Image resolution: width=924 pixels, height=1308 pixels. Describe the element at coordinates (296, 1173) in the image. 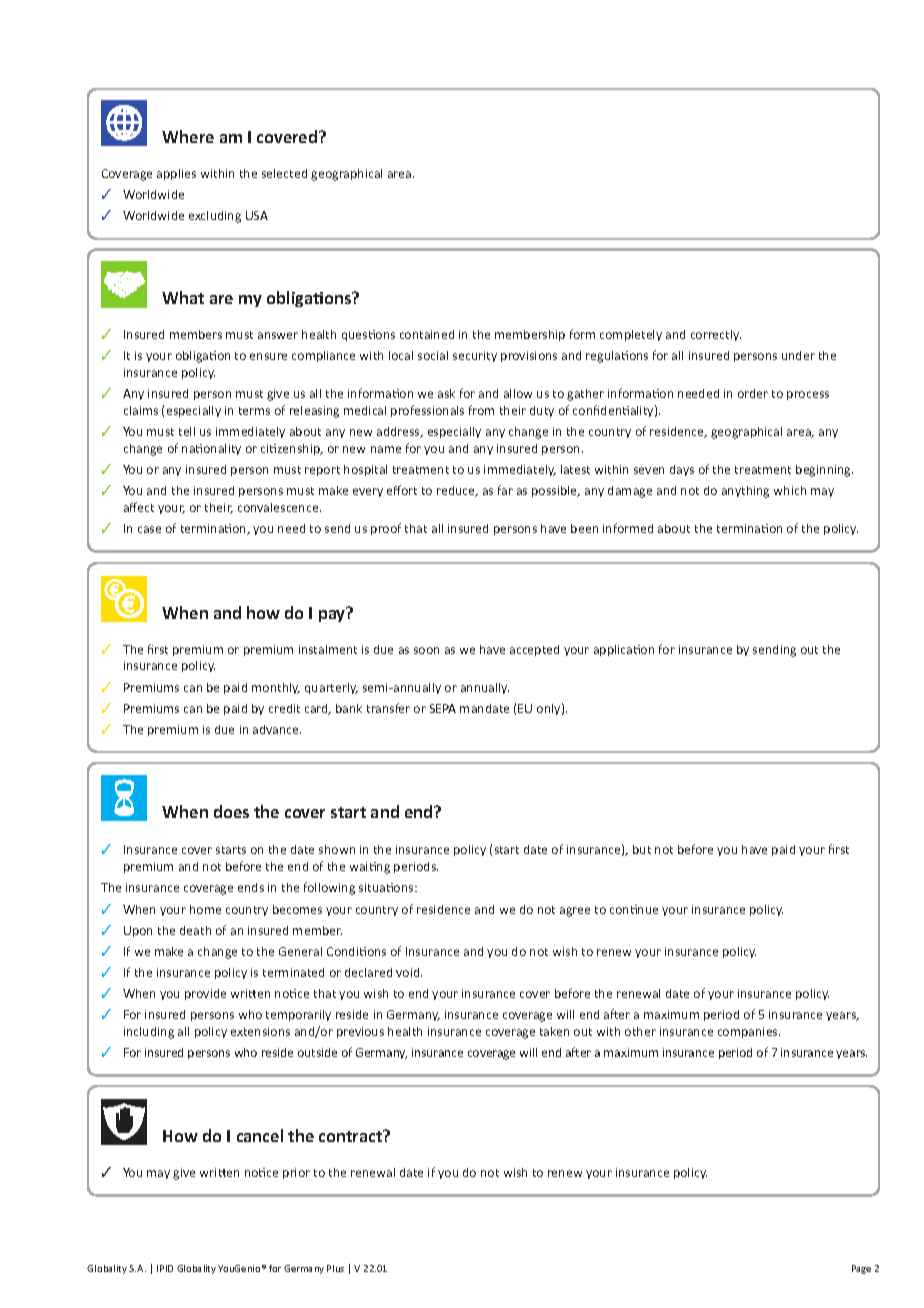

I see `prior` at that location.
